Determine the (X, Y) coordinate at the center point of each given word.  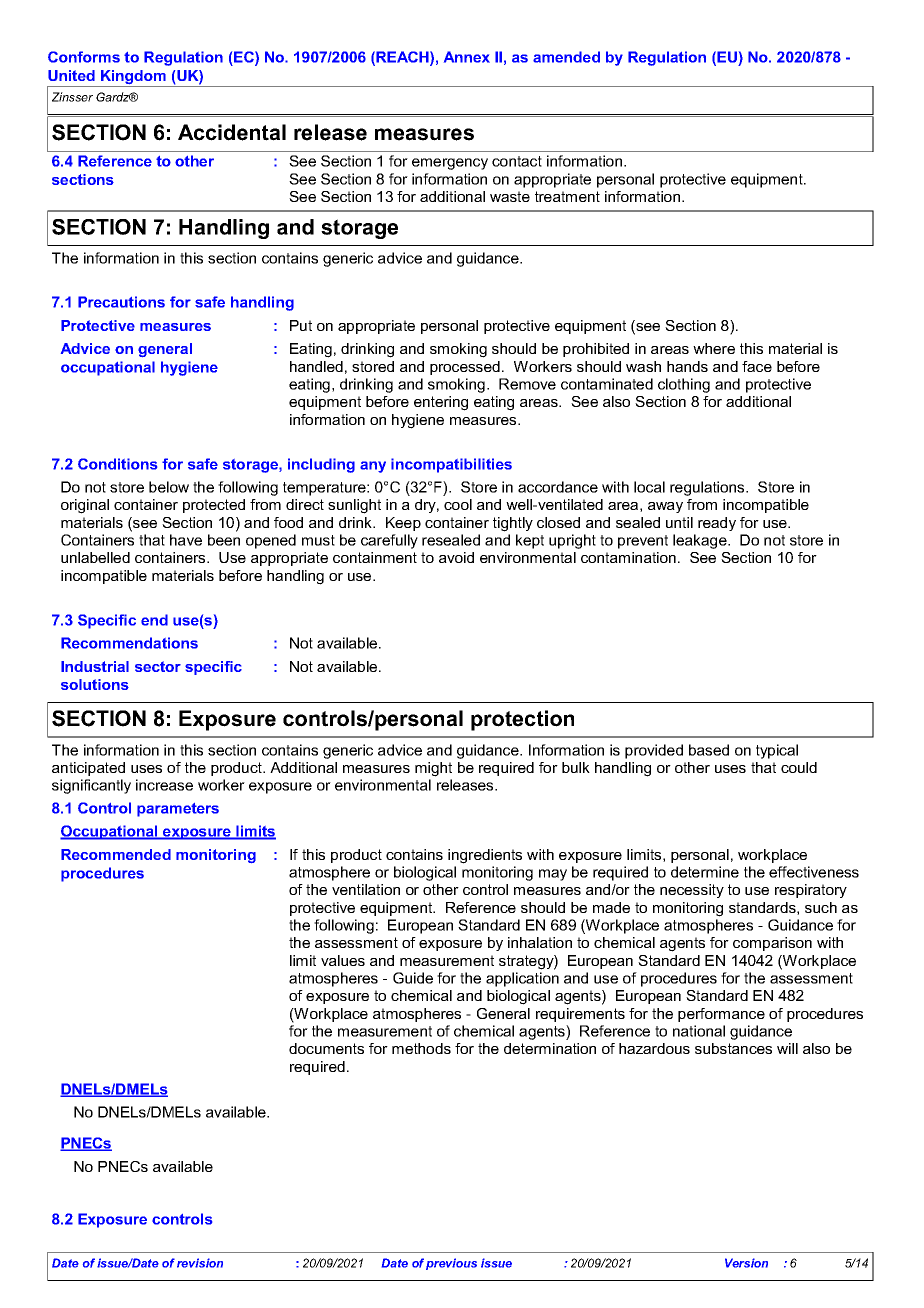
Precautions (121, 302)
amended (566, 57)
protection (522, 720)
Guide (413, 978)
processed (465, 368)
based (709, 750)
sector (158, 666)
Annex (467, 57)
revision (200, 1263)
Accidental (232, 132)
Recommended (116, 854)
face (757, 366)
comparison (772, 944)
